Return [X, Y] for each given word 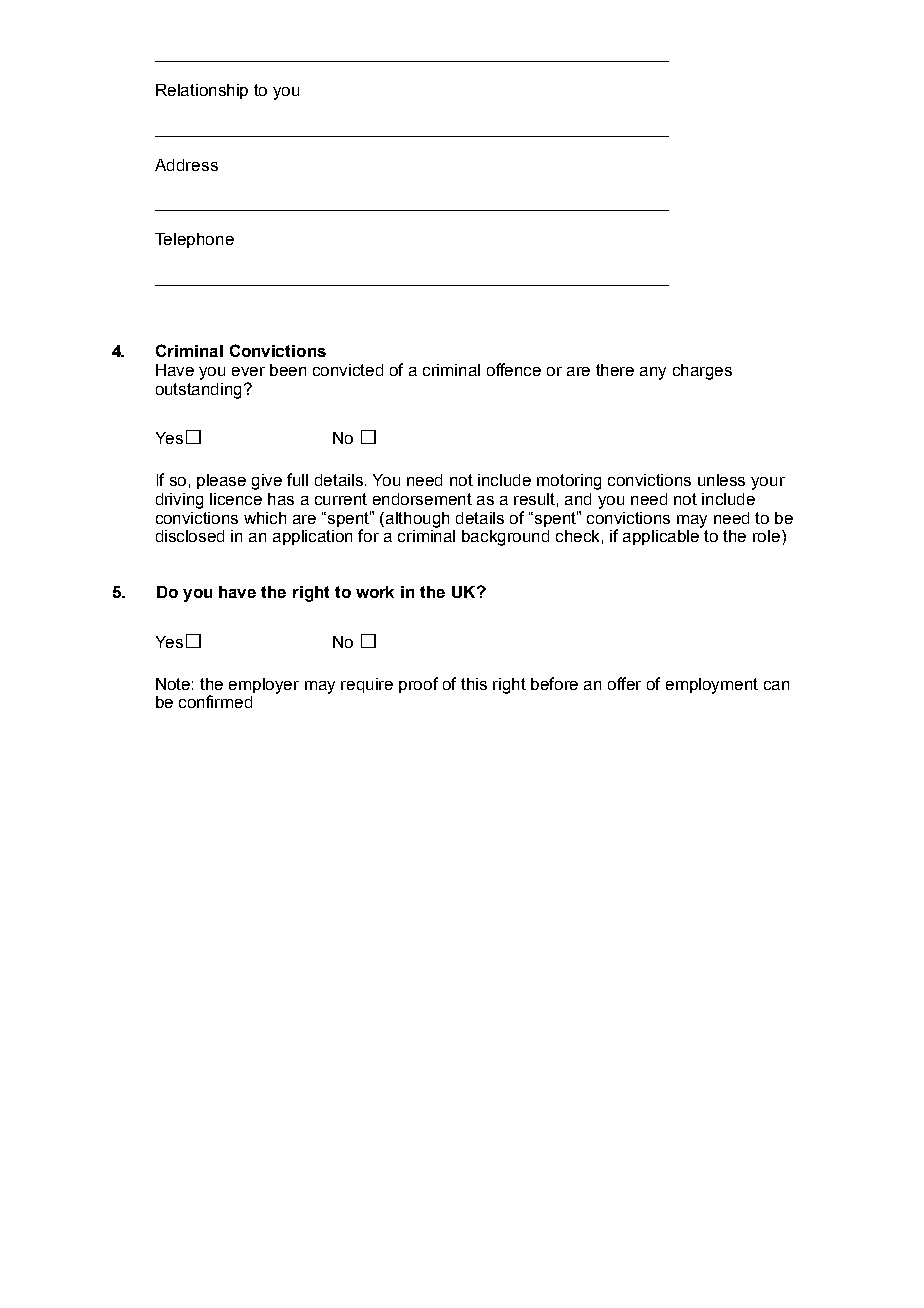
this [474, 684]
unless [721, 480]
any [653, 373]
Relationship [202, 91]
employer [264, 686]
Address [186, 165]
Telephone [194, 240]
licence [236, 499]
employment [712, 686]
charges [702, 372]
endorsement [422, 499]
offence [514, 369]
